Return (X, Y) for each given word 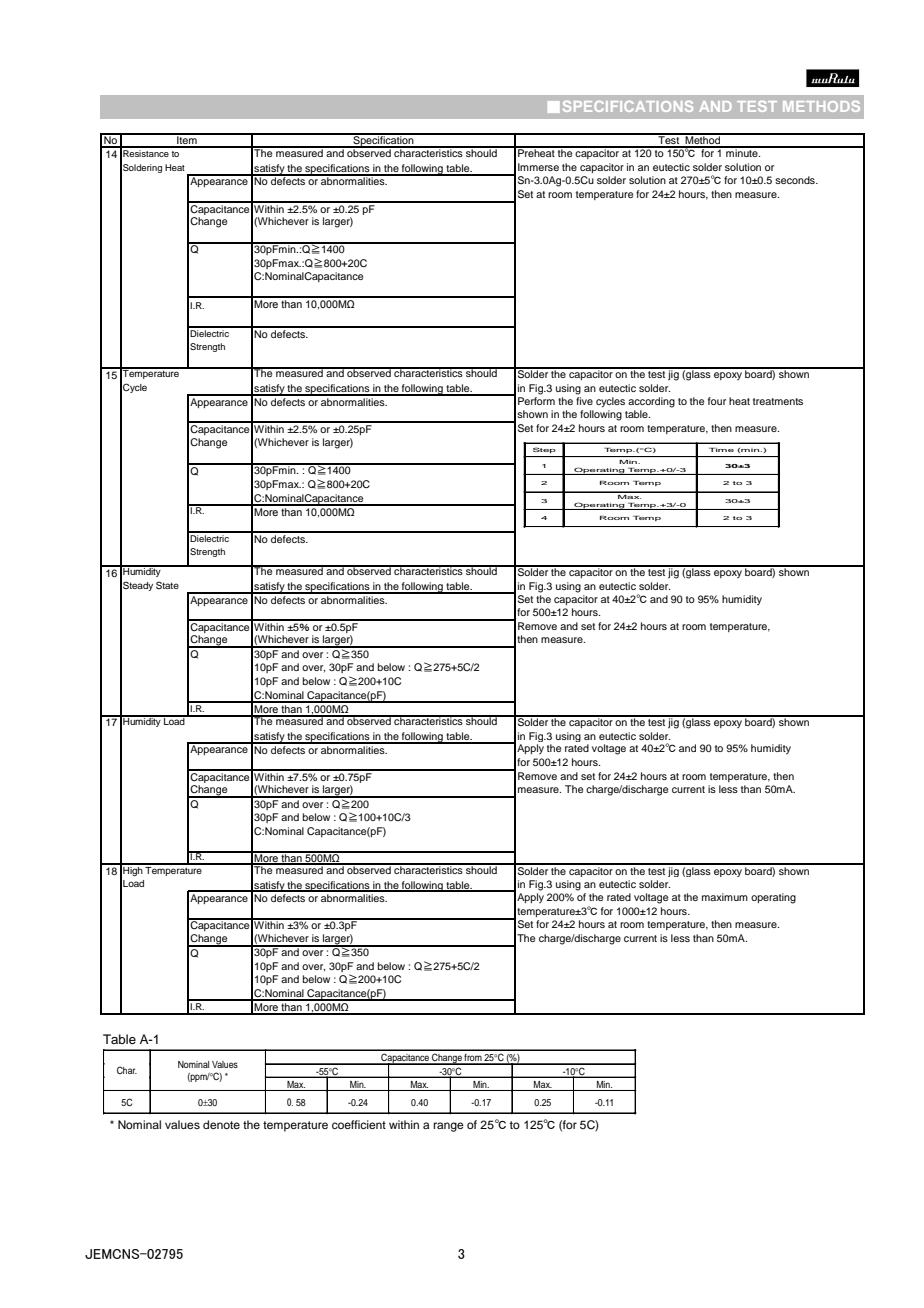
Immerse (538, 167)
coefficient (359, 1124)
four (717, 401)
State (167, 585)
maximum (725, 897)
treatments (778, 401)
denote (221, 1124)
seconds (796, 180)
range (448, 1127)
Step (544, 450)
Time (721, 450)
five (584, 399)
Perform (536, 399)
